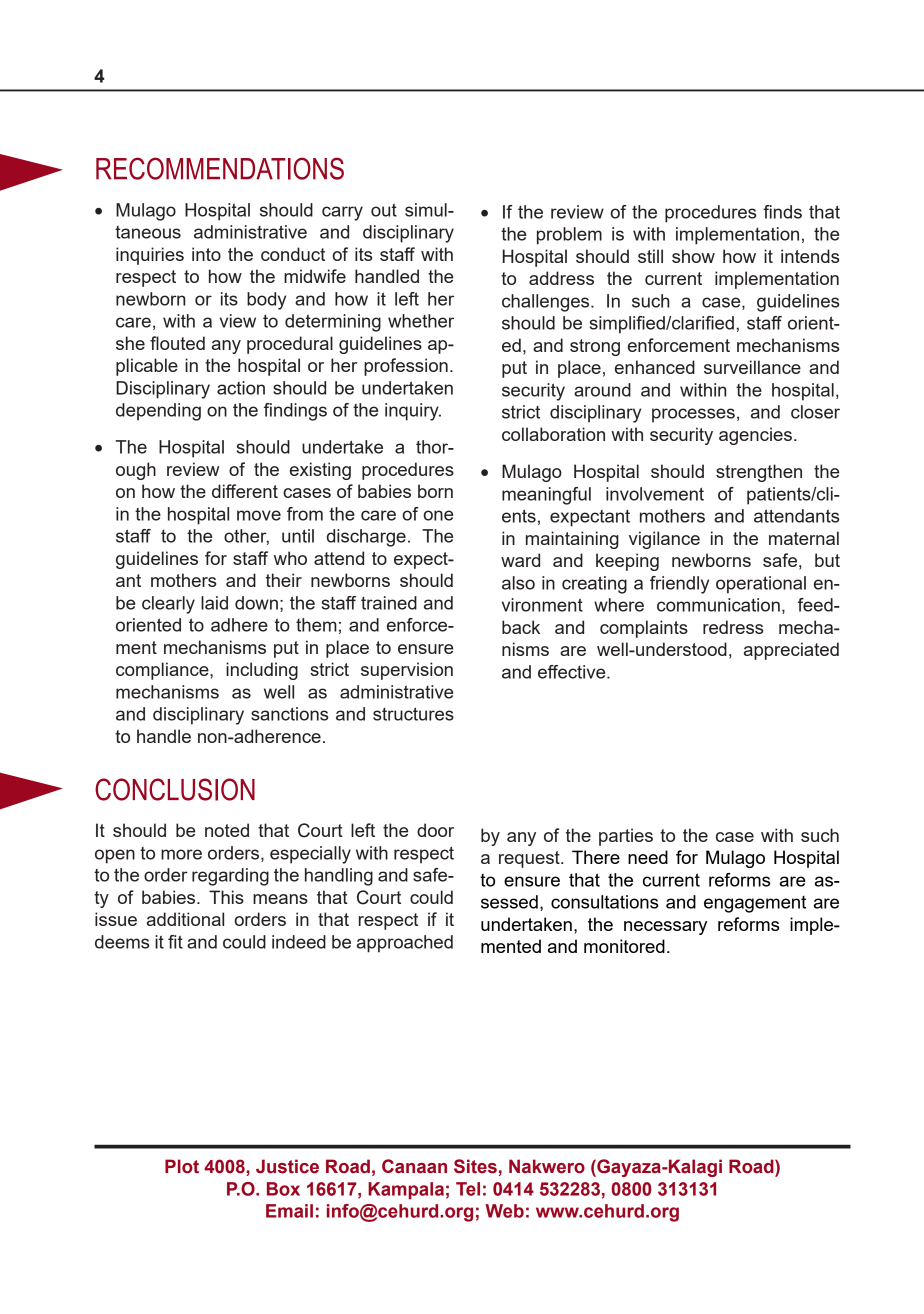 This screenshot has width=924, height=1314. I want to click on problem, so click(569, 236).
